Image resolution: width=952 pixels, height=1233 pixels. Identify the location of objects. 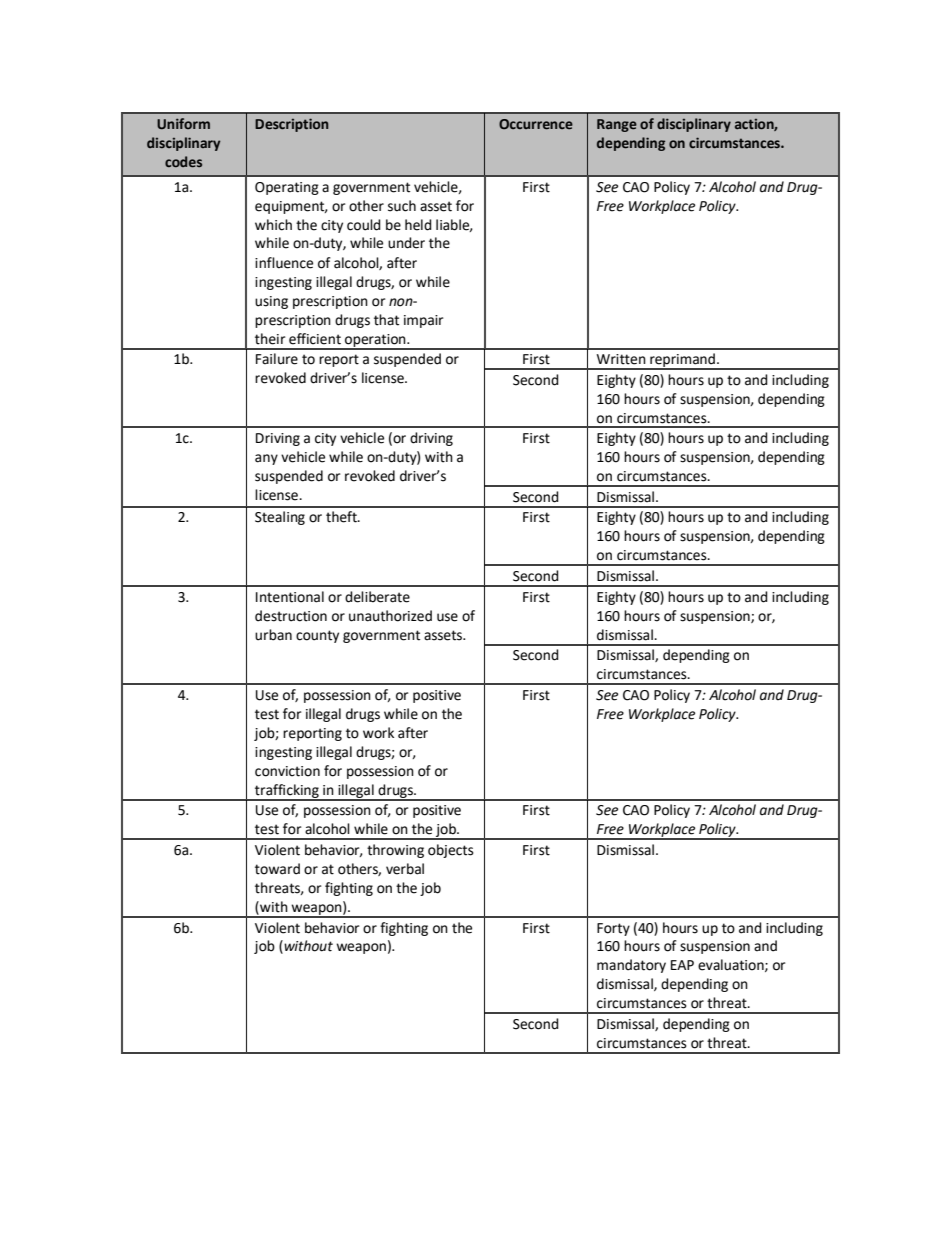
(451, 851).
